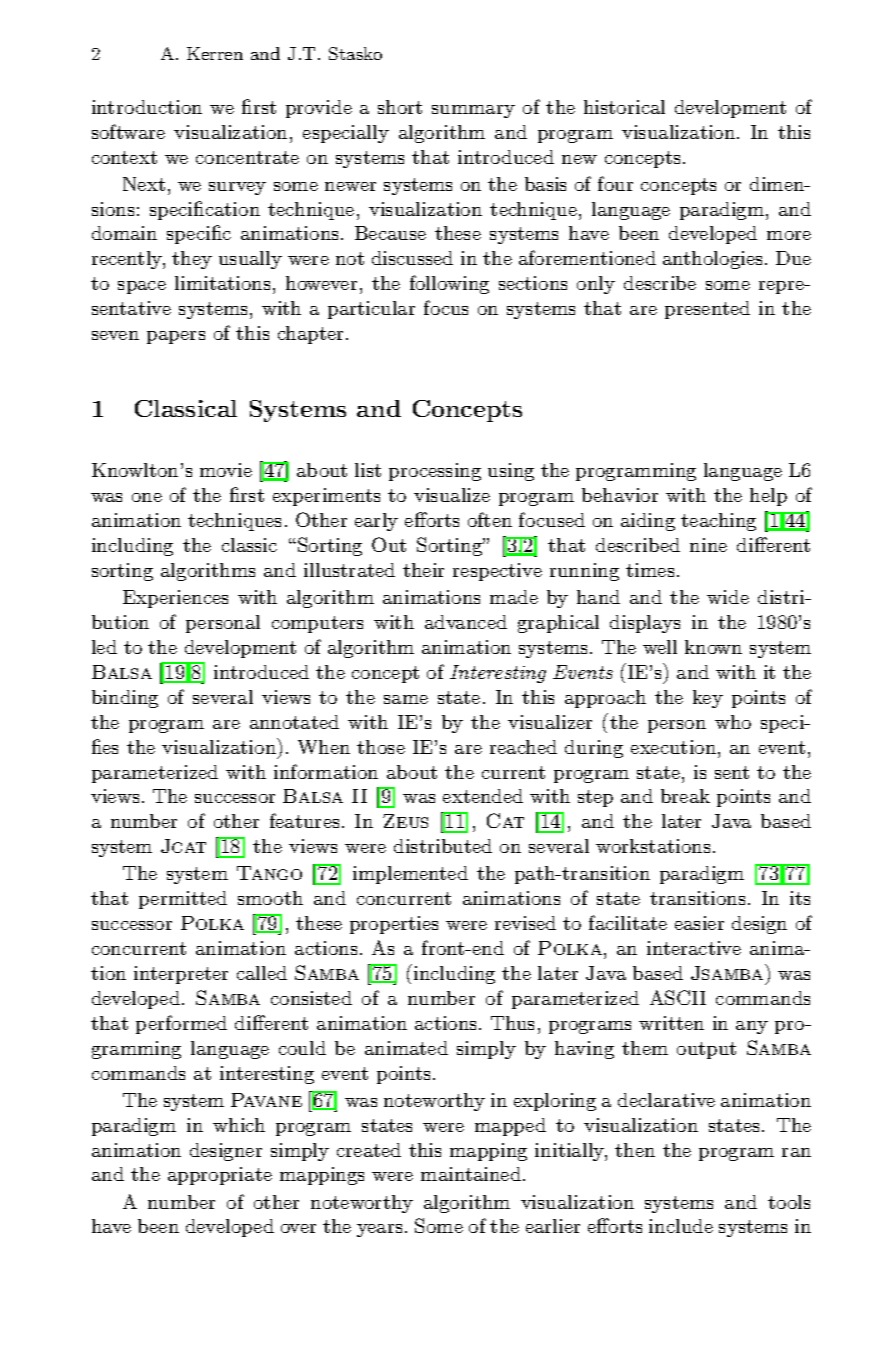 The height and width of the document is (1355, 896). I want to click on appropriate, so click(220, 1176).
